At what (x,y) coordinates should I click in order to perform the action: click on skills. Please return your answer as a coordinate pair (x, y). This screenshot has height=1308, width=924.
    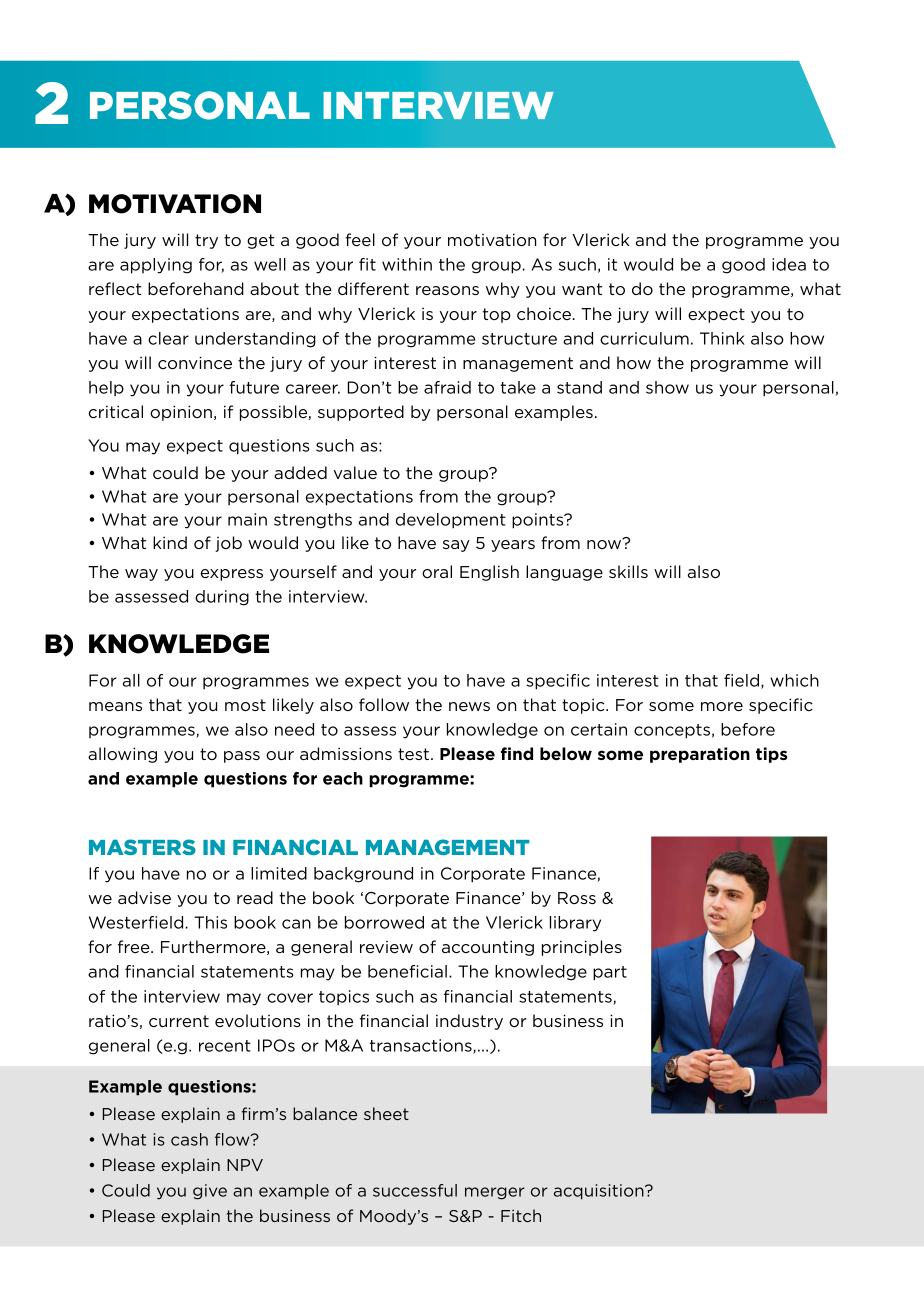
    Looking at the image, I should click on (628, 571).
